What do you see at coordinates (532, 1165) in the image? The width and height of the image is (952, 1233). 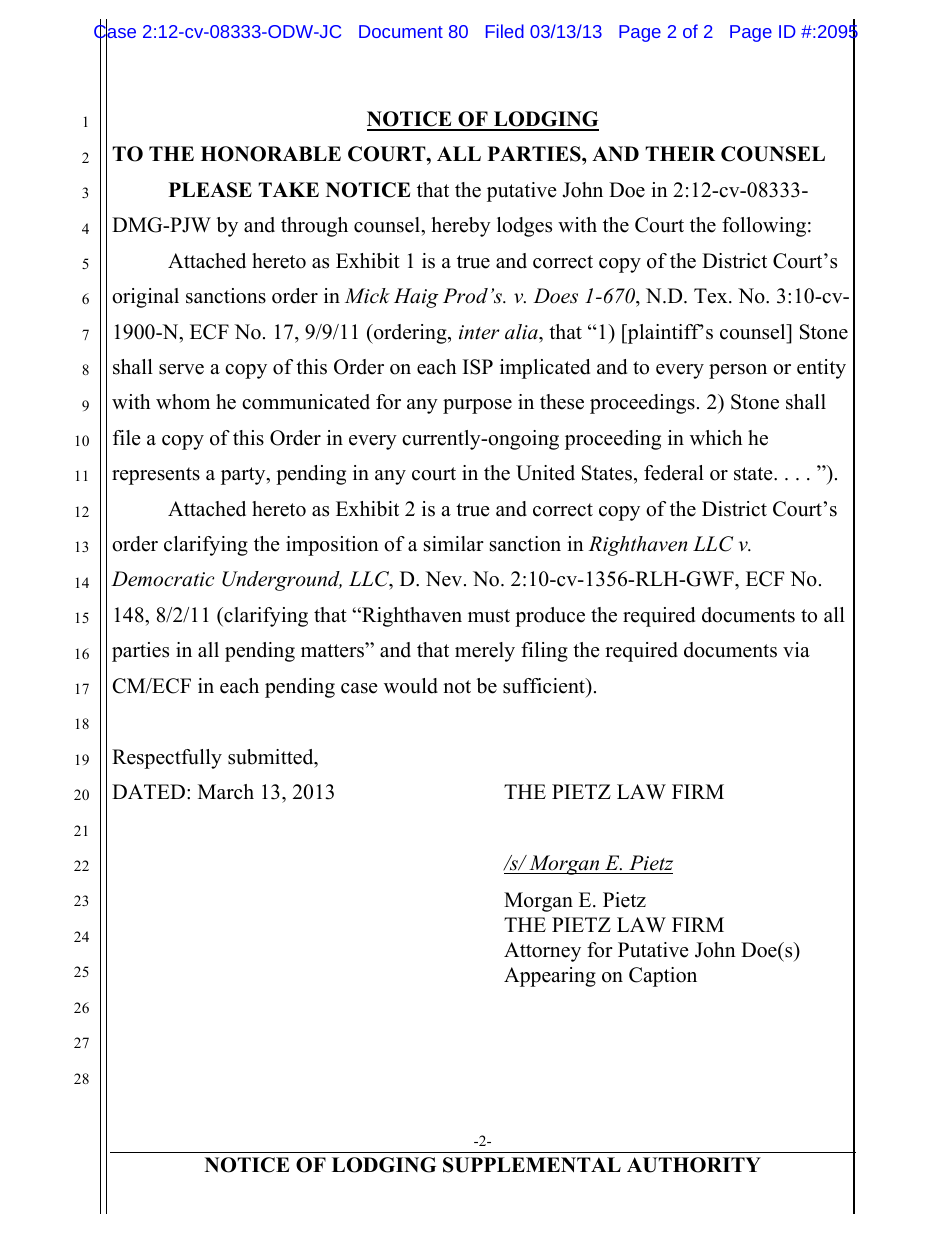 I see `SUPPLEMENTAL` at bounding box center [532, 1165].
